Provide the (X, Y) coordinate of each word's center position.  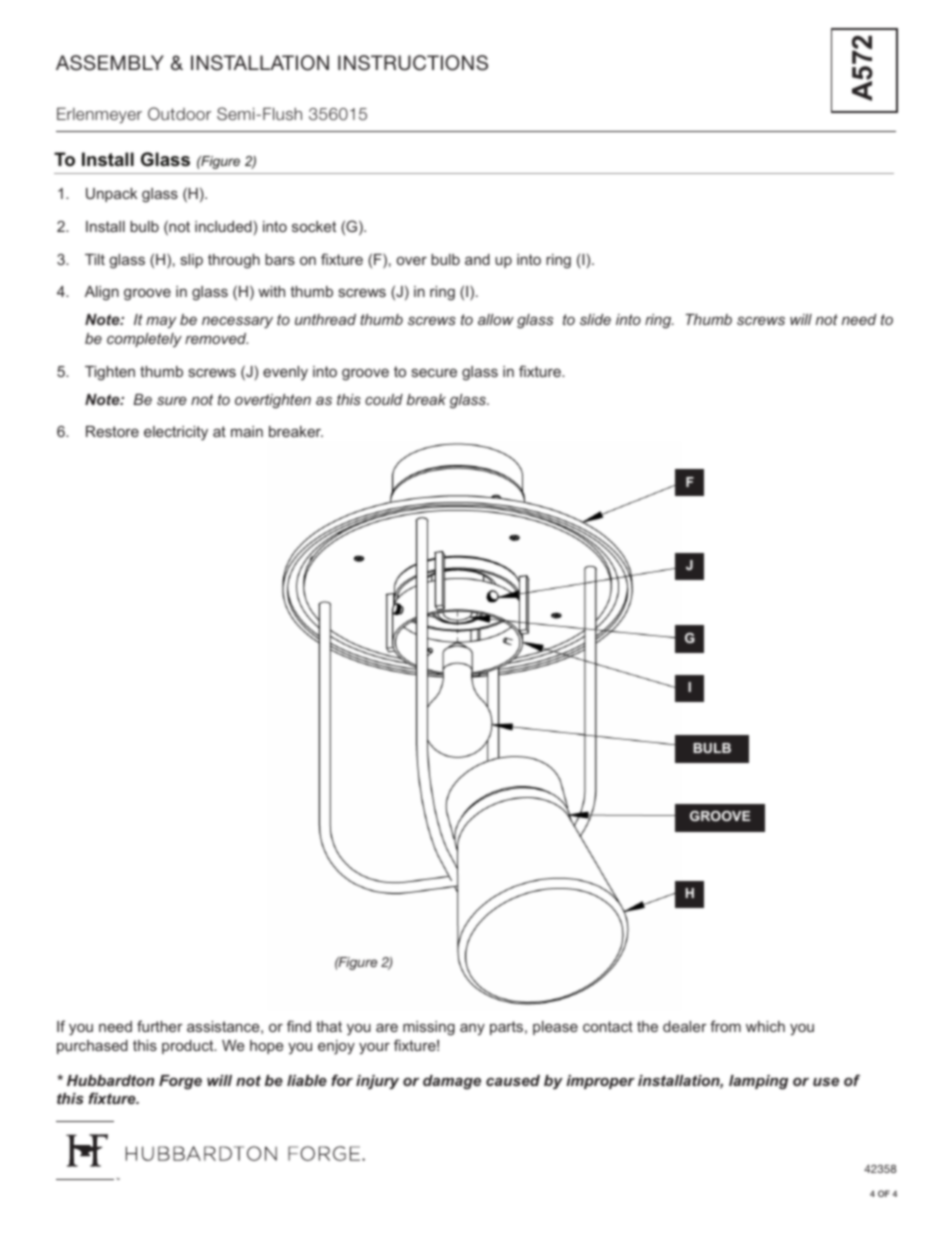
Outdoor (179, 113)
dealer (685, 1026)
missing (429, 1028)
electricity (176, 433)
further (160, 1026)
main (247, 431)
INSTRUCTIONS (413, 63)
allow (496, 319)
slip (192, 261)
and (477, 259)
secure (434, 372)
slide (595, 319)
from (725, 1026)
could (384, 399)
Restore (112, 431)
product (189, 1047)
